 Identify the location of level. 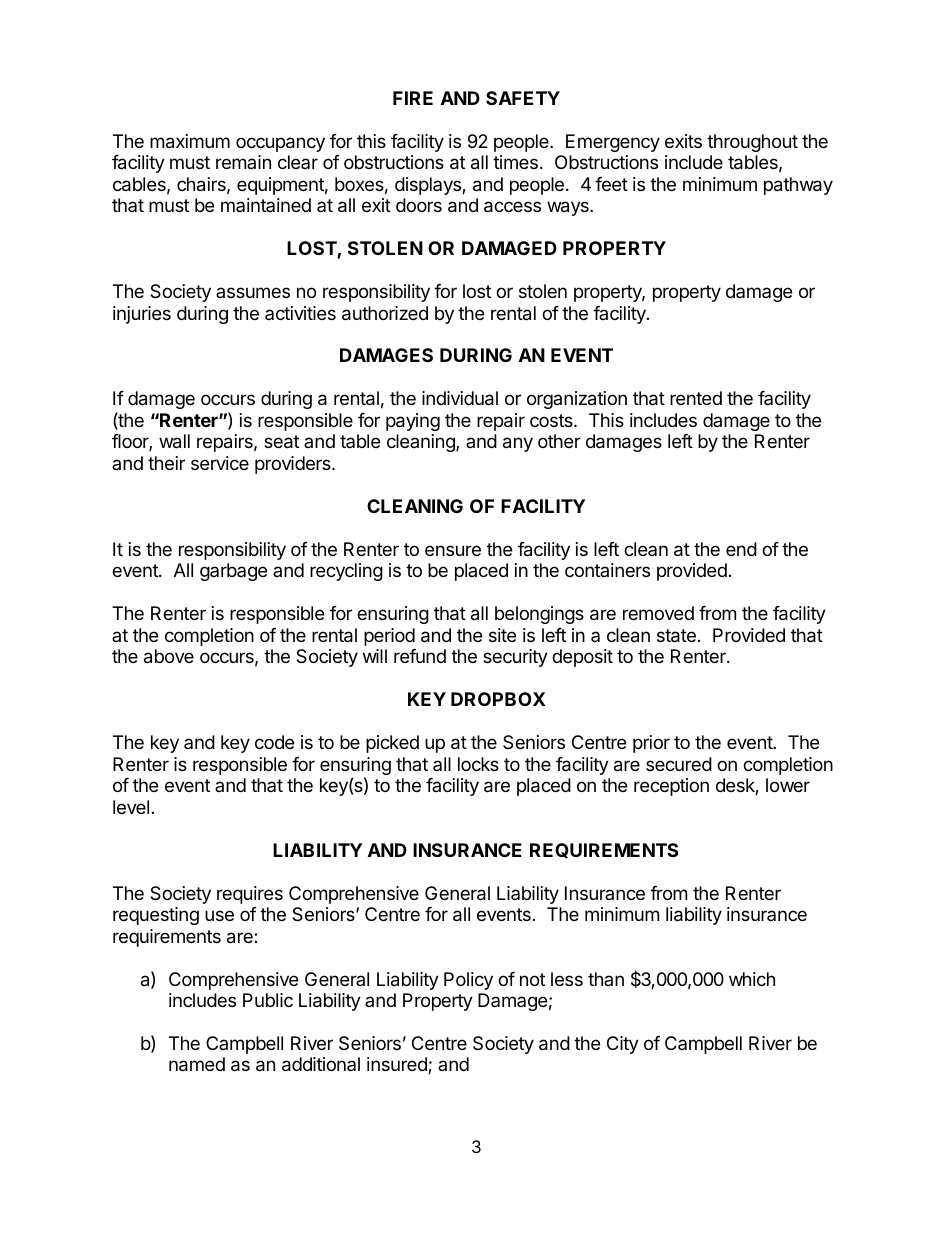
(131, 807).
